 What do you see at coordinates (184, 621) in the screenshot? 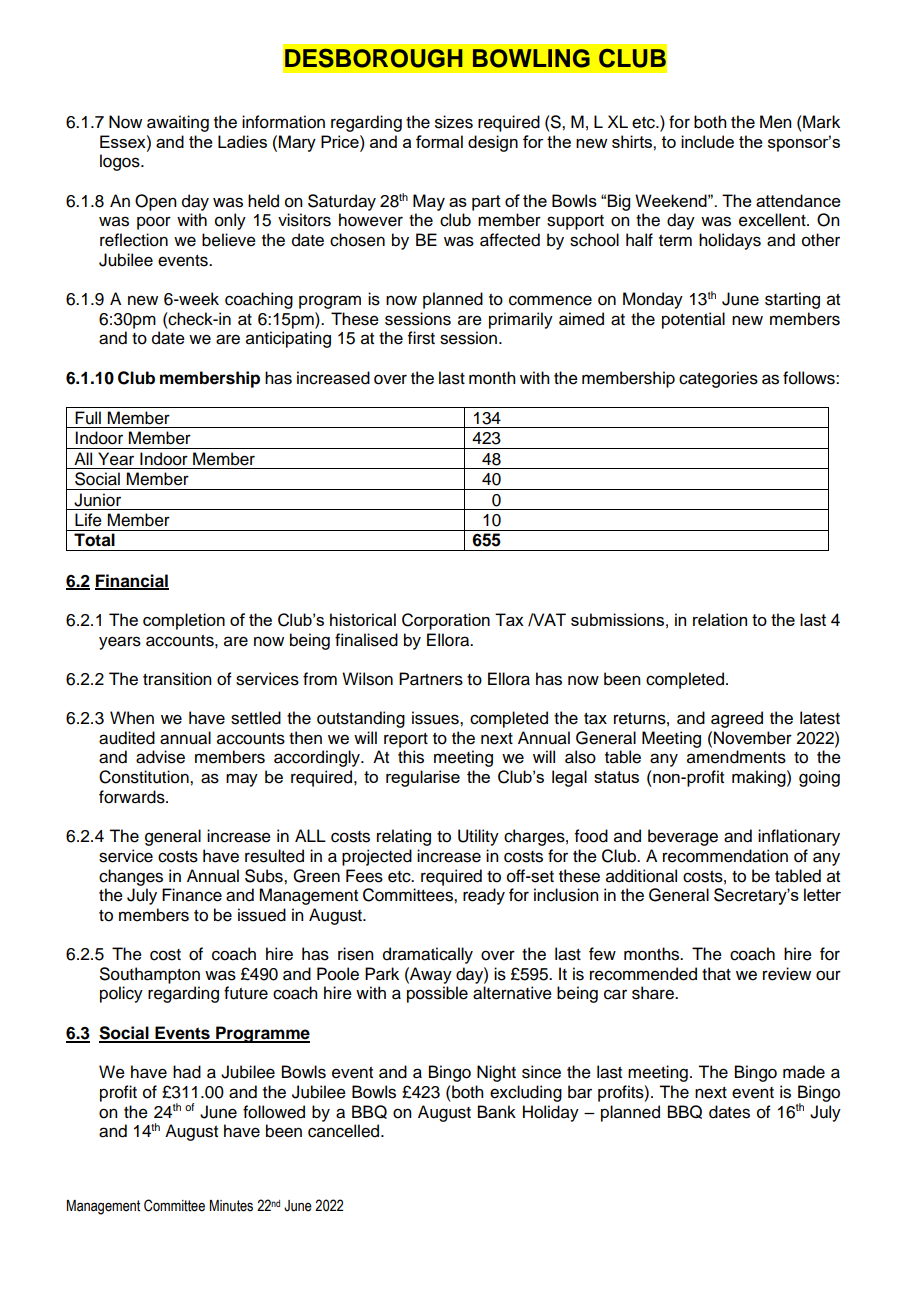
I see `completion` at bounding box center [184, 621].
